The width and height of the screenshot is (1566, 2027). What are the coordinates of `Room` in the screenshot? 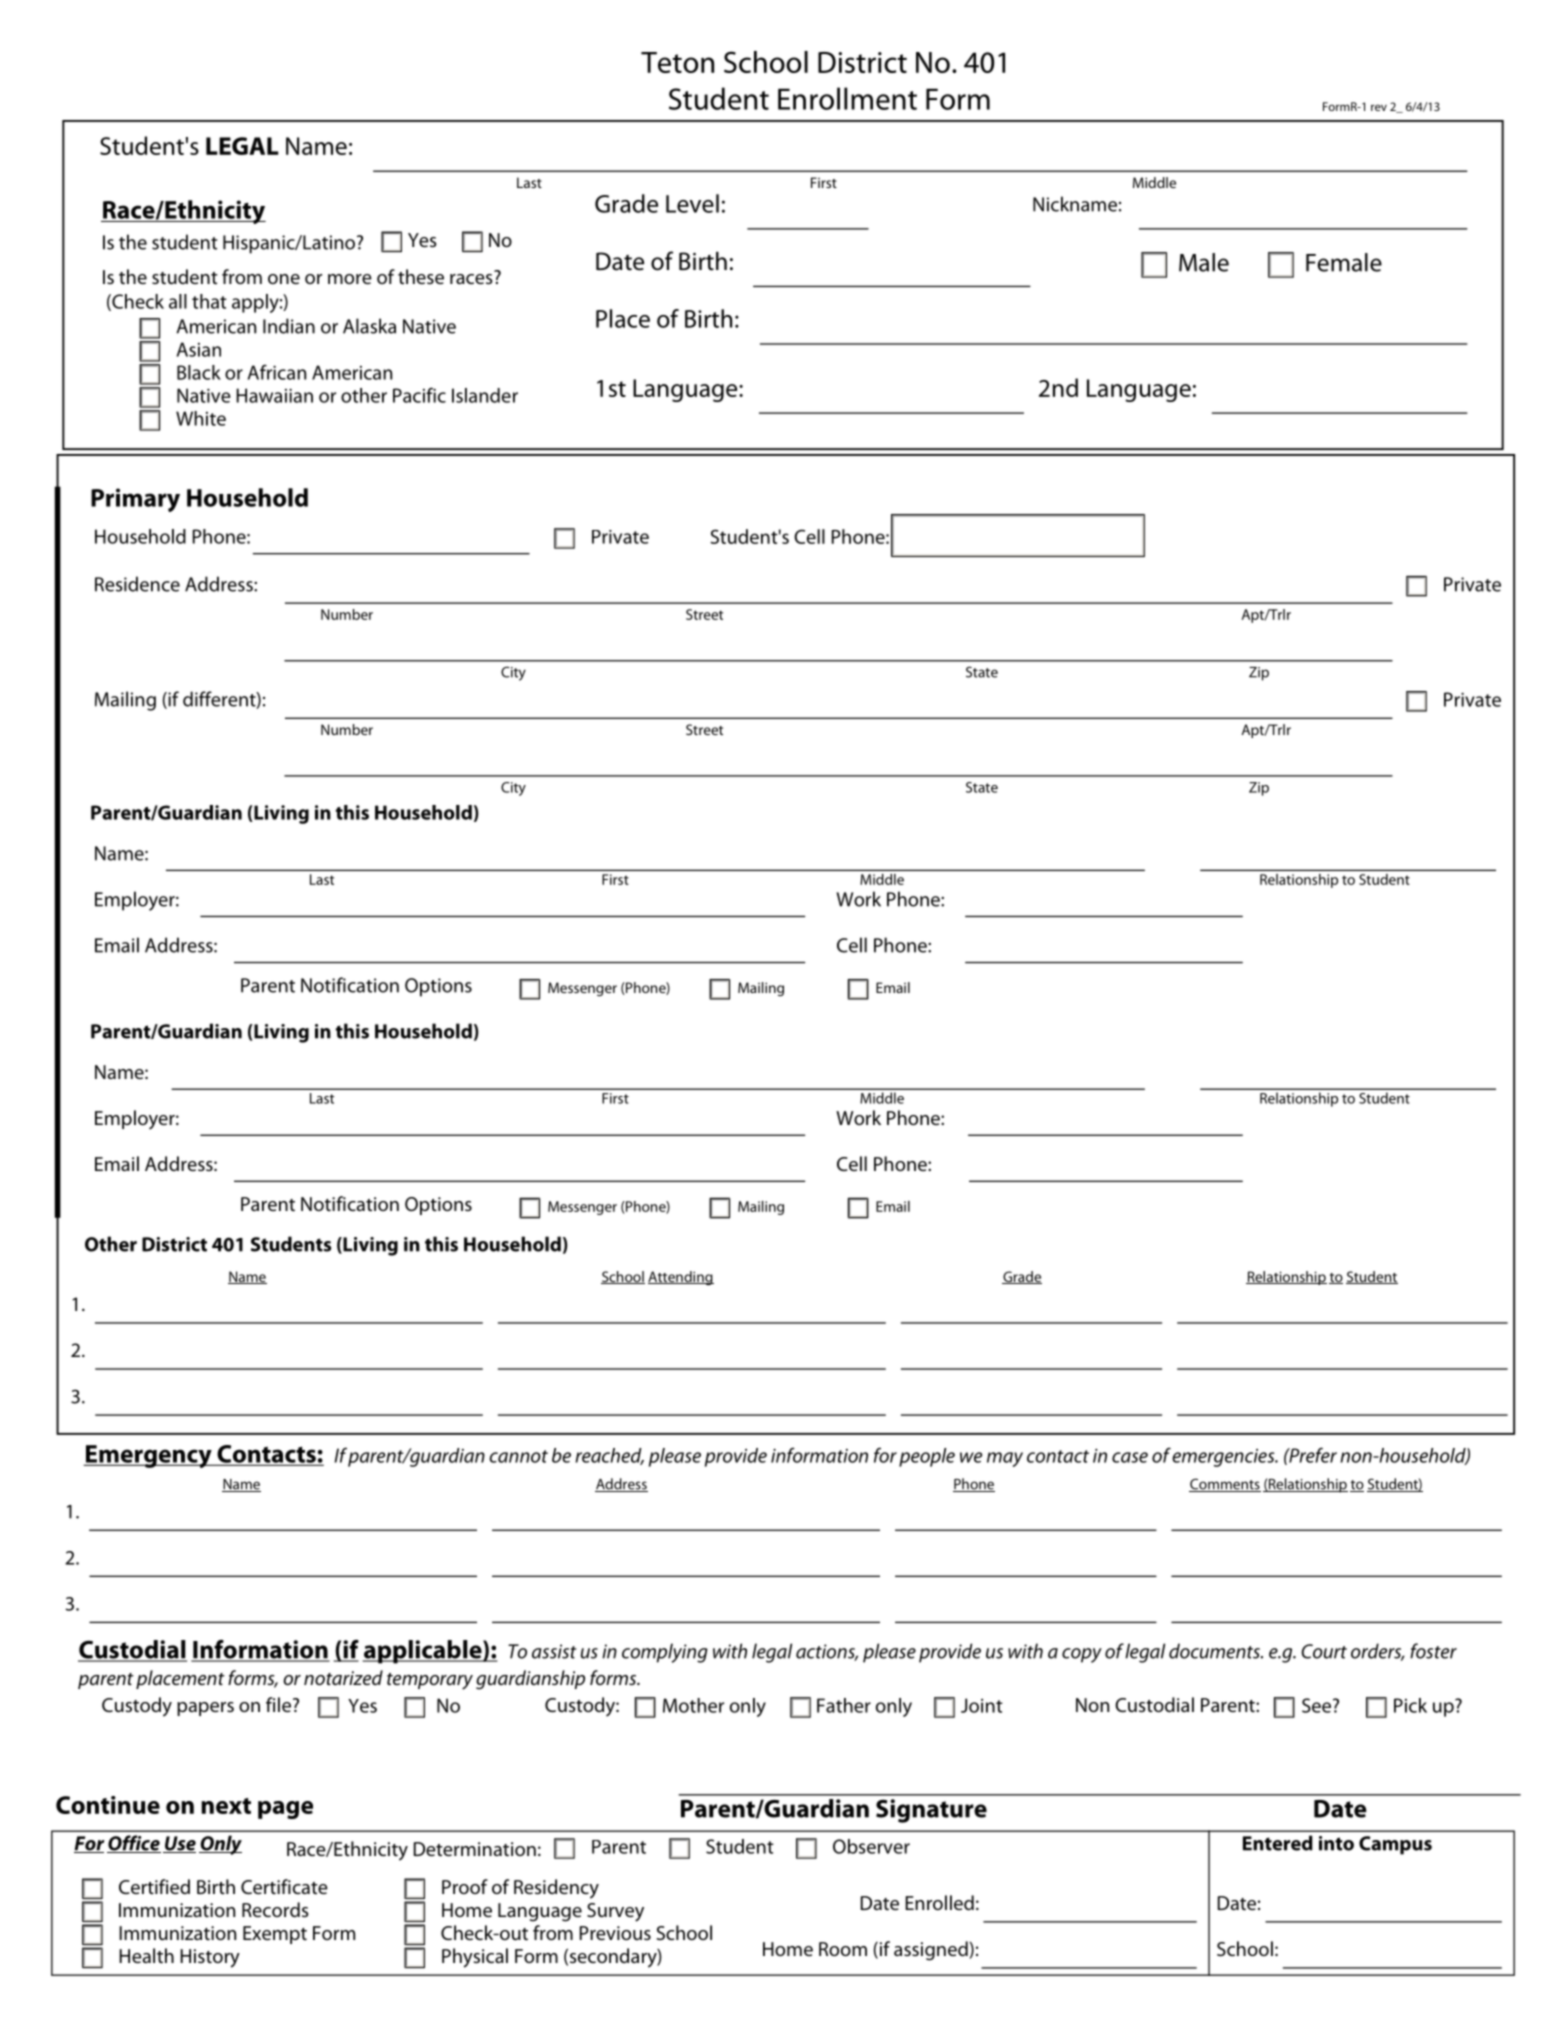 It's located at (843, 1949).
